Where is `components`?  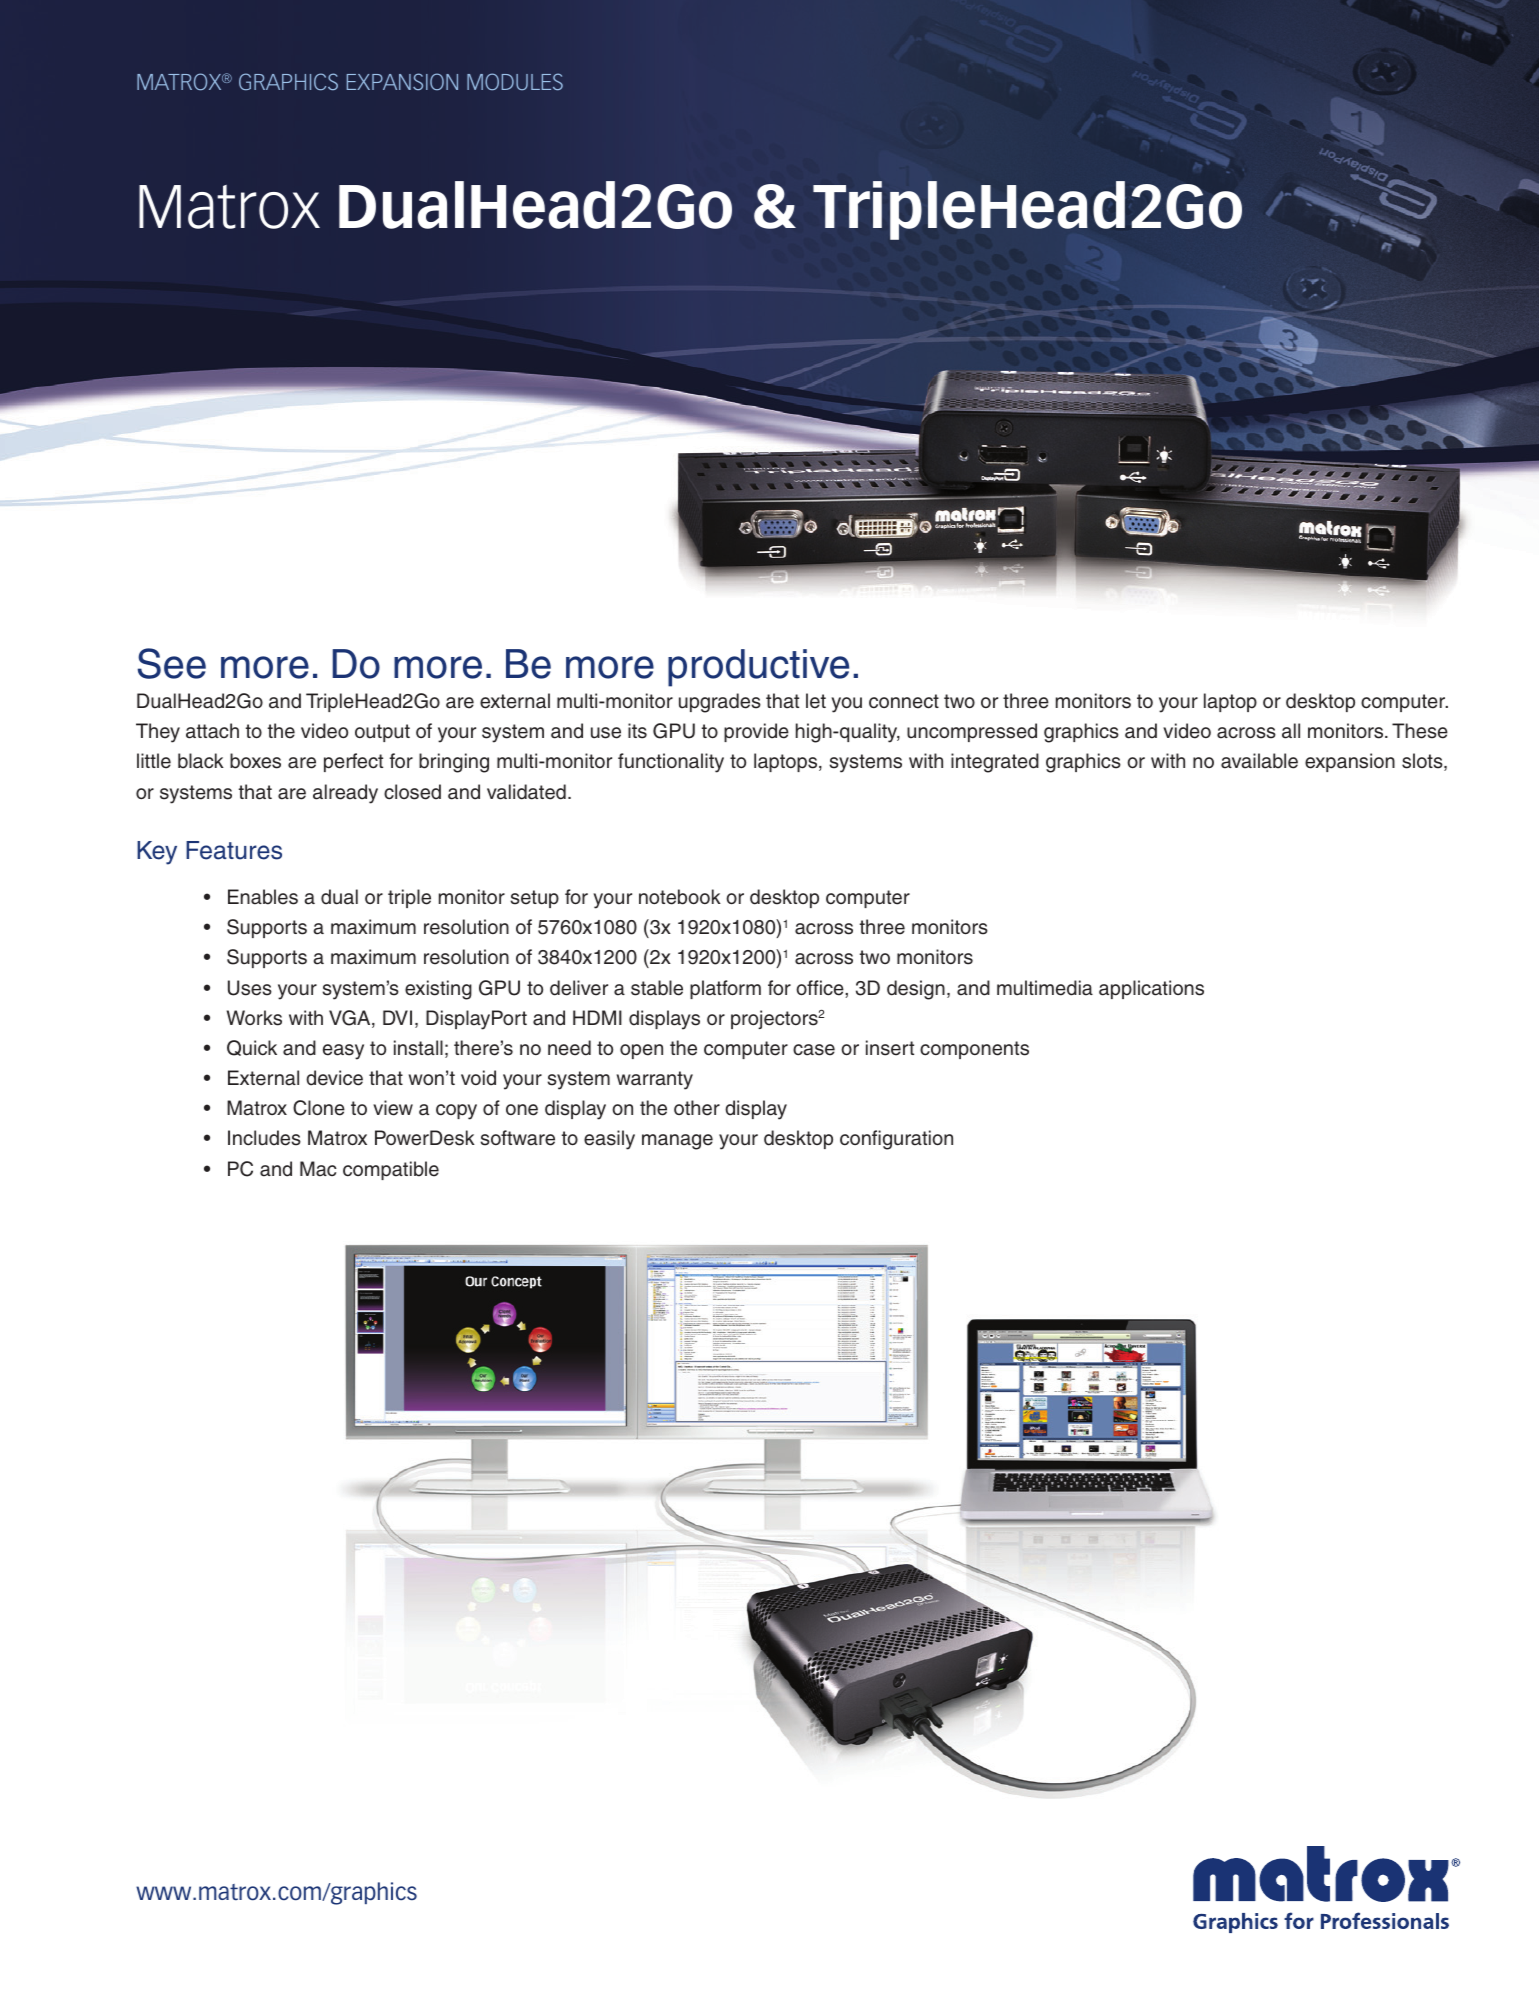 components is located at coordinates (974, 1050).
